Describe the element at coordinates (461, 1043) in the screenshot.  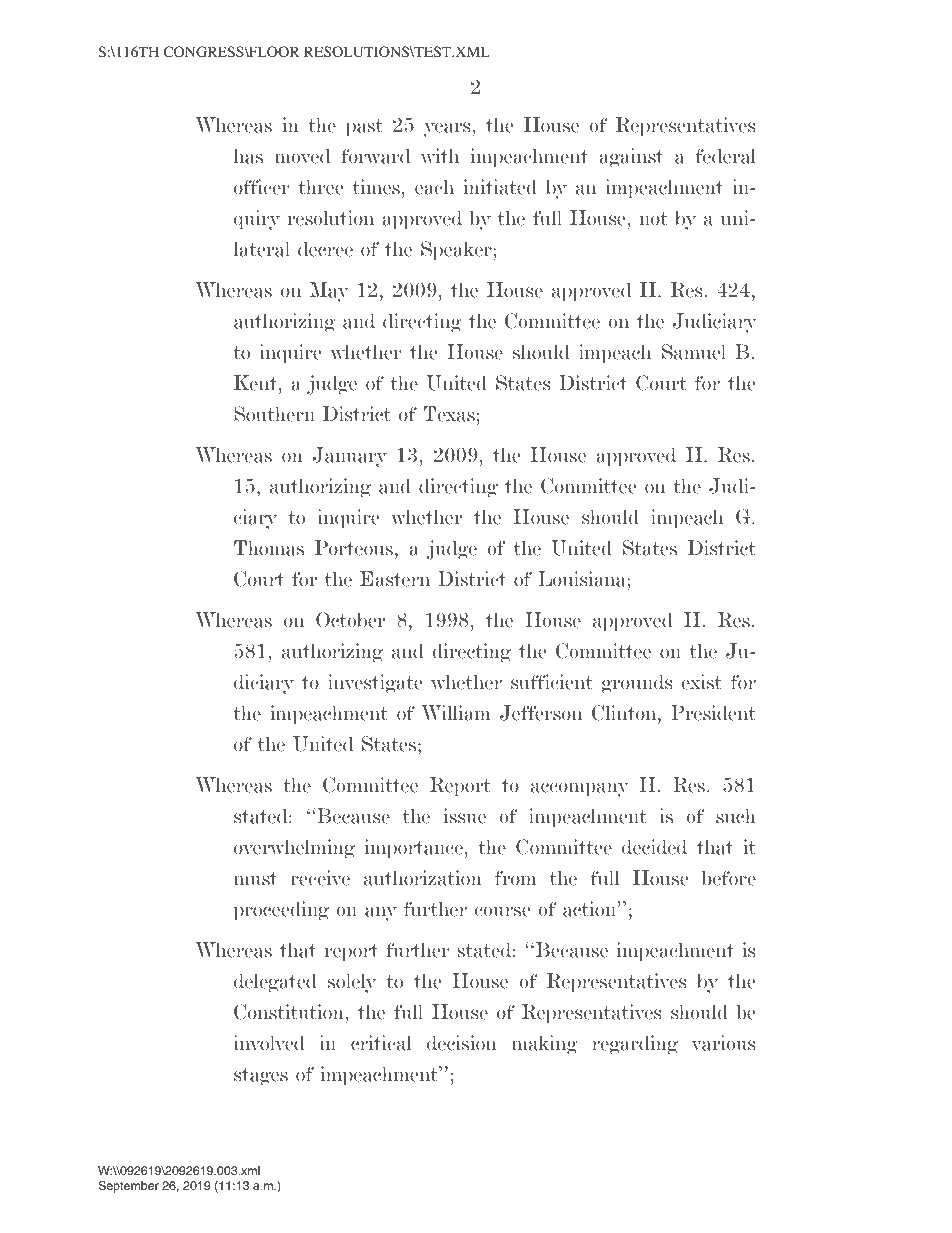
I see `decision` at that location.
